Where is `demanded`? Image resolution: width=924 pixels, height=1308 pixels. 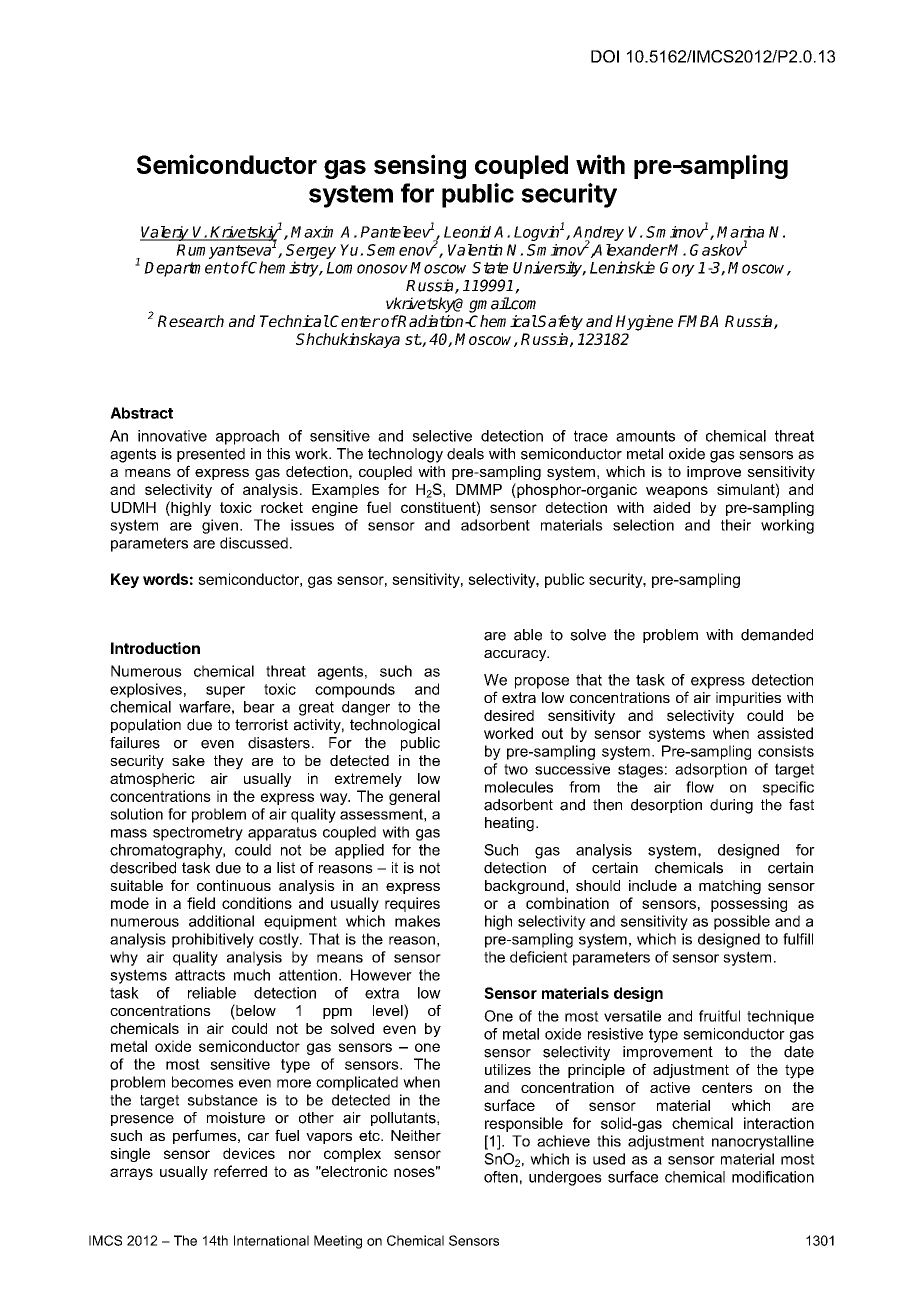 demanded is located at coordinates (777, 635).
